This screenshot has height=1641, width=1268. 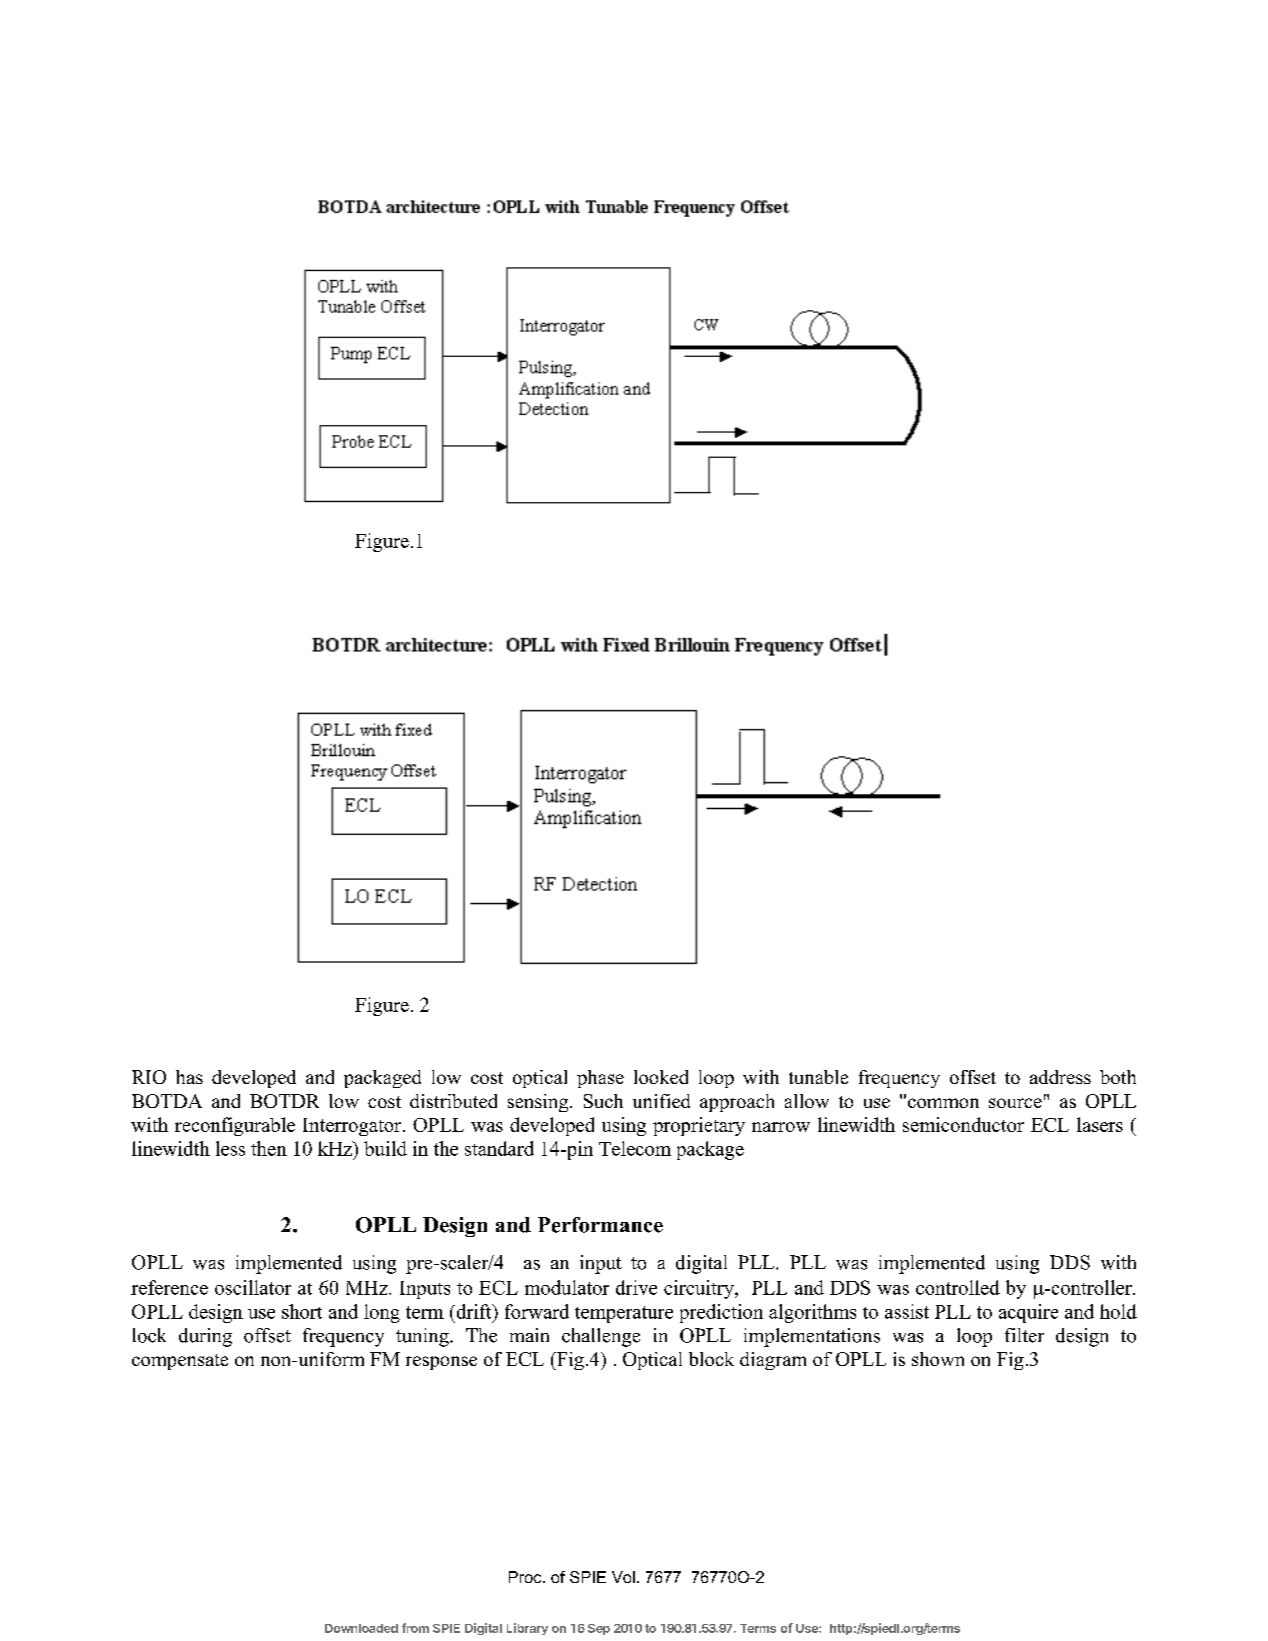 What do you see at coordinates (180, 1362) in the screenshot?
I see `compensate` at bounding box center [180, 1362].
